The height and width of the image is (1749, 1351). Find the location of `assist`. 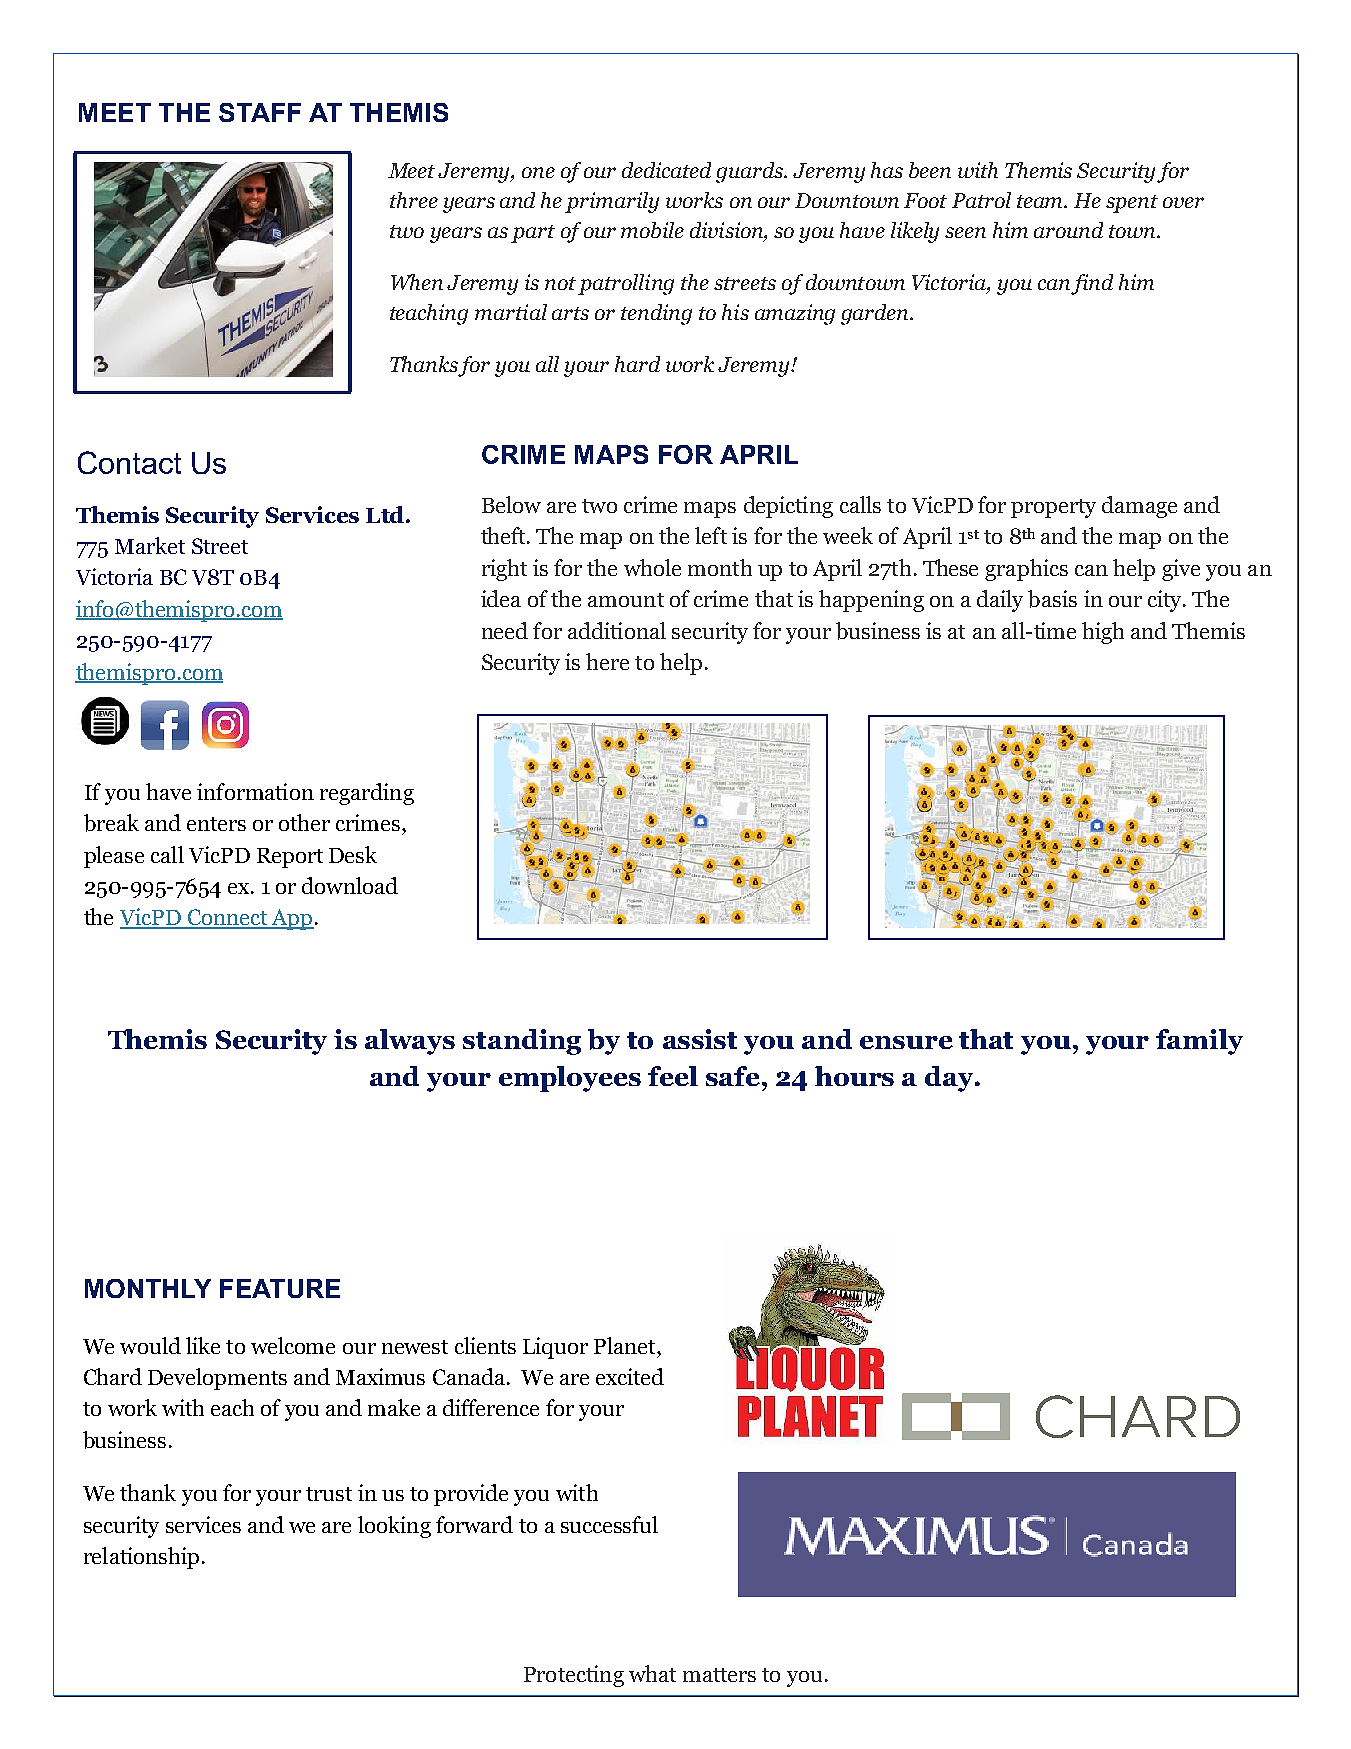

assist is located at coordinates (700, 1039).
